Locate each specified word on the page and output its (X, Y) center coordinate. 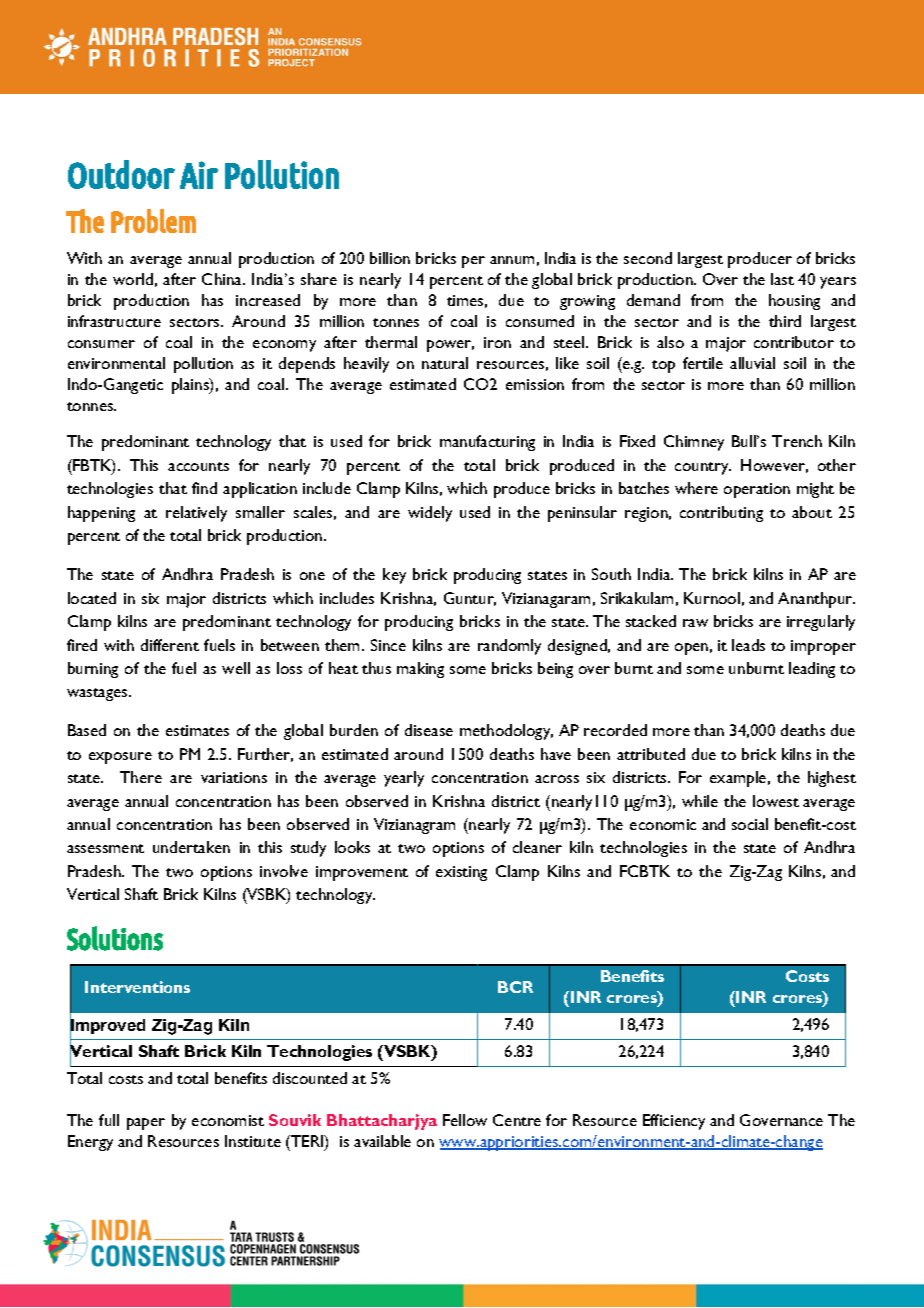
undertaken (191, 847)
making (420, 670)
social (750, 824)
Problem (153, 221)
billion (390, 258)
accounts (198, 466)
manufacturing (487, 443)
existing (461, 873)
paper (146, 1124)
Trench (797, 441)
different (170, 645)
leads (748, 645)
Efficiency (674, 1122)
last (782, 279)
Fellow (465, 1120)
